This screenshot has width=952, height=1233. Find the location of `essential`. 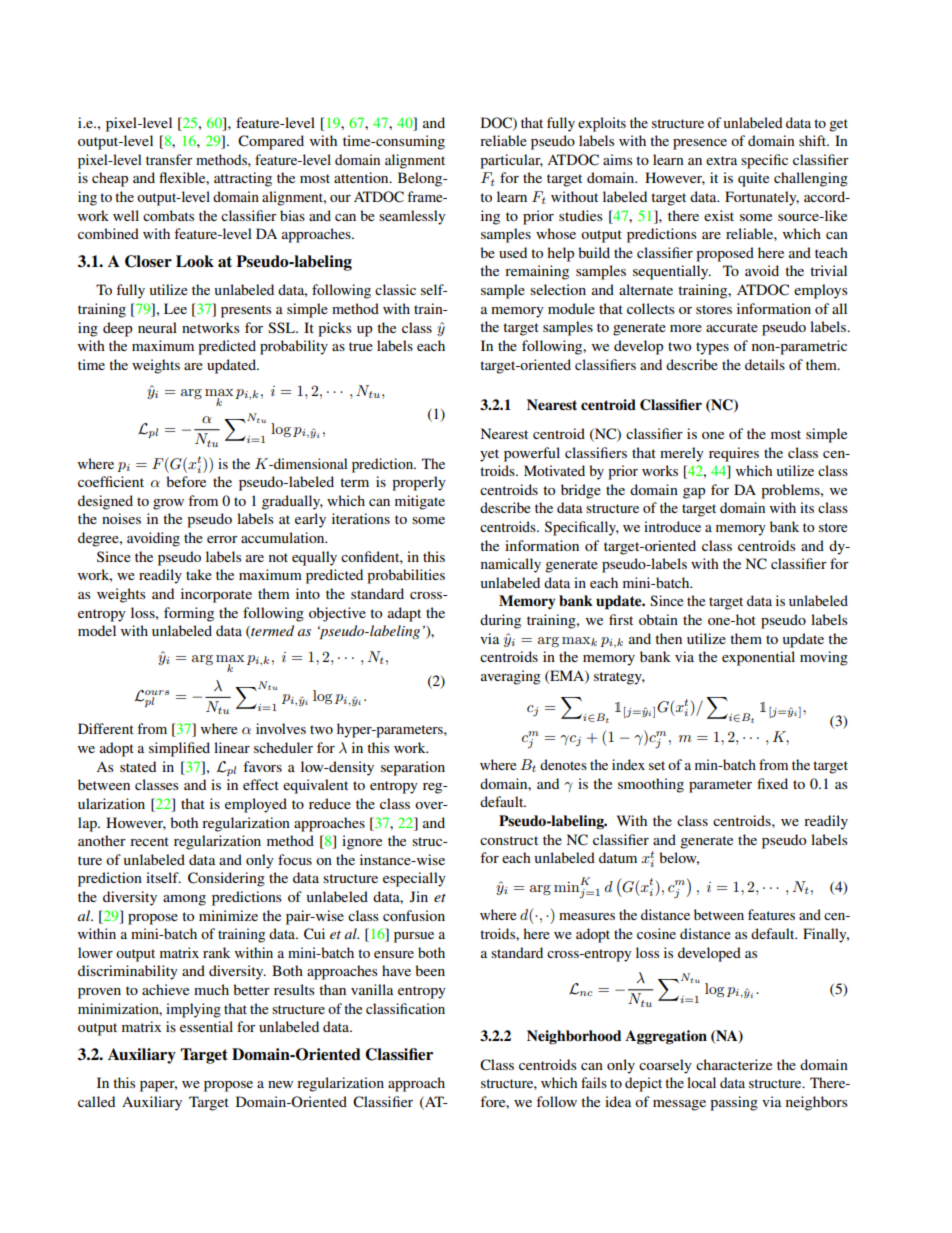

essential is located at coordinates (206, 1026).
